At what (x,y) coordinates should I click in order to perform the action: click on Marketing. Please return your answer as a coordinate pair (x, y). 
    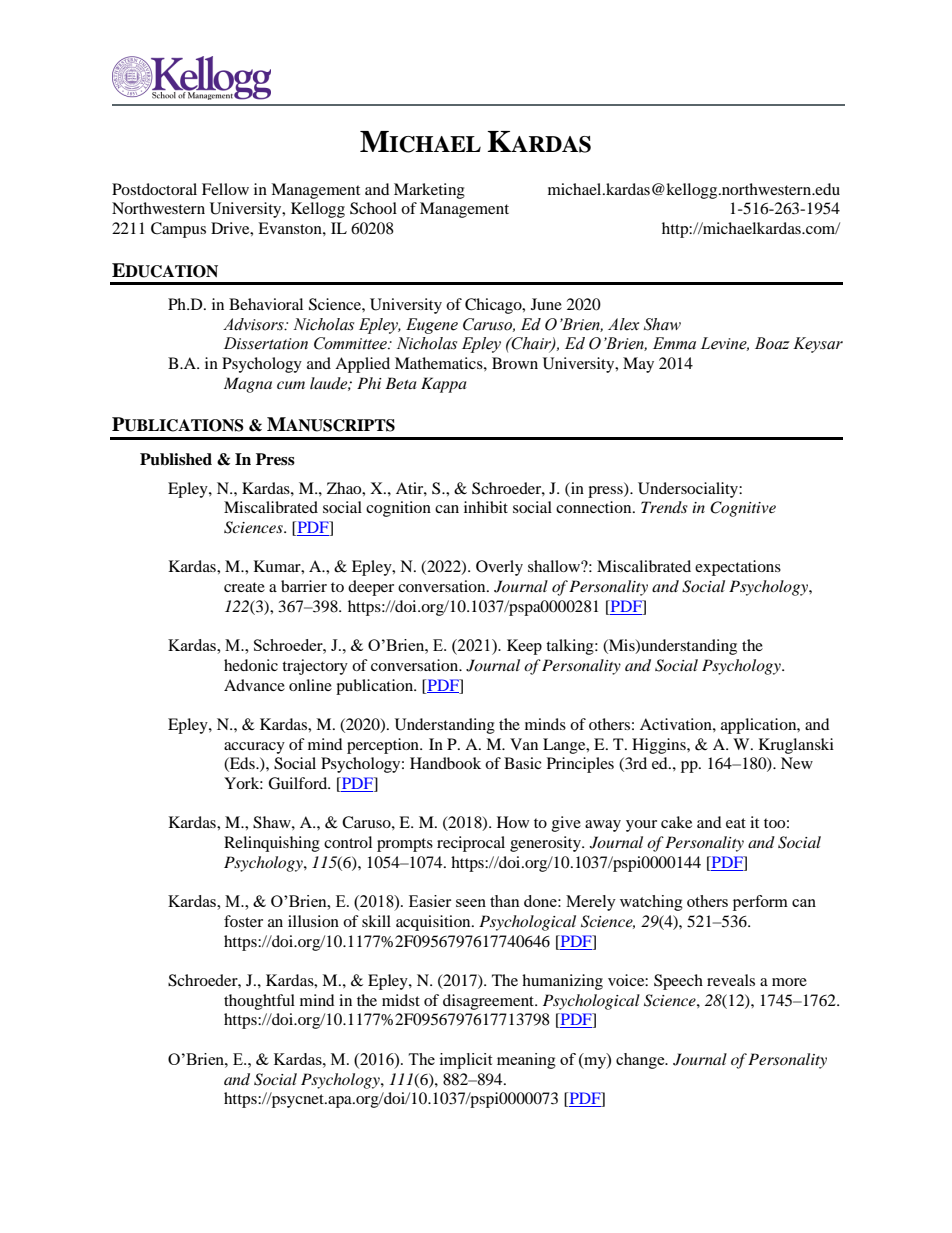
    Looking at the image, I should click on (429, 191).
